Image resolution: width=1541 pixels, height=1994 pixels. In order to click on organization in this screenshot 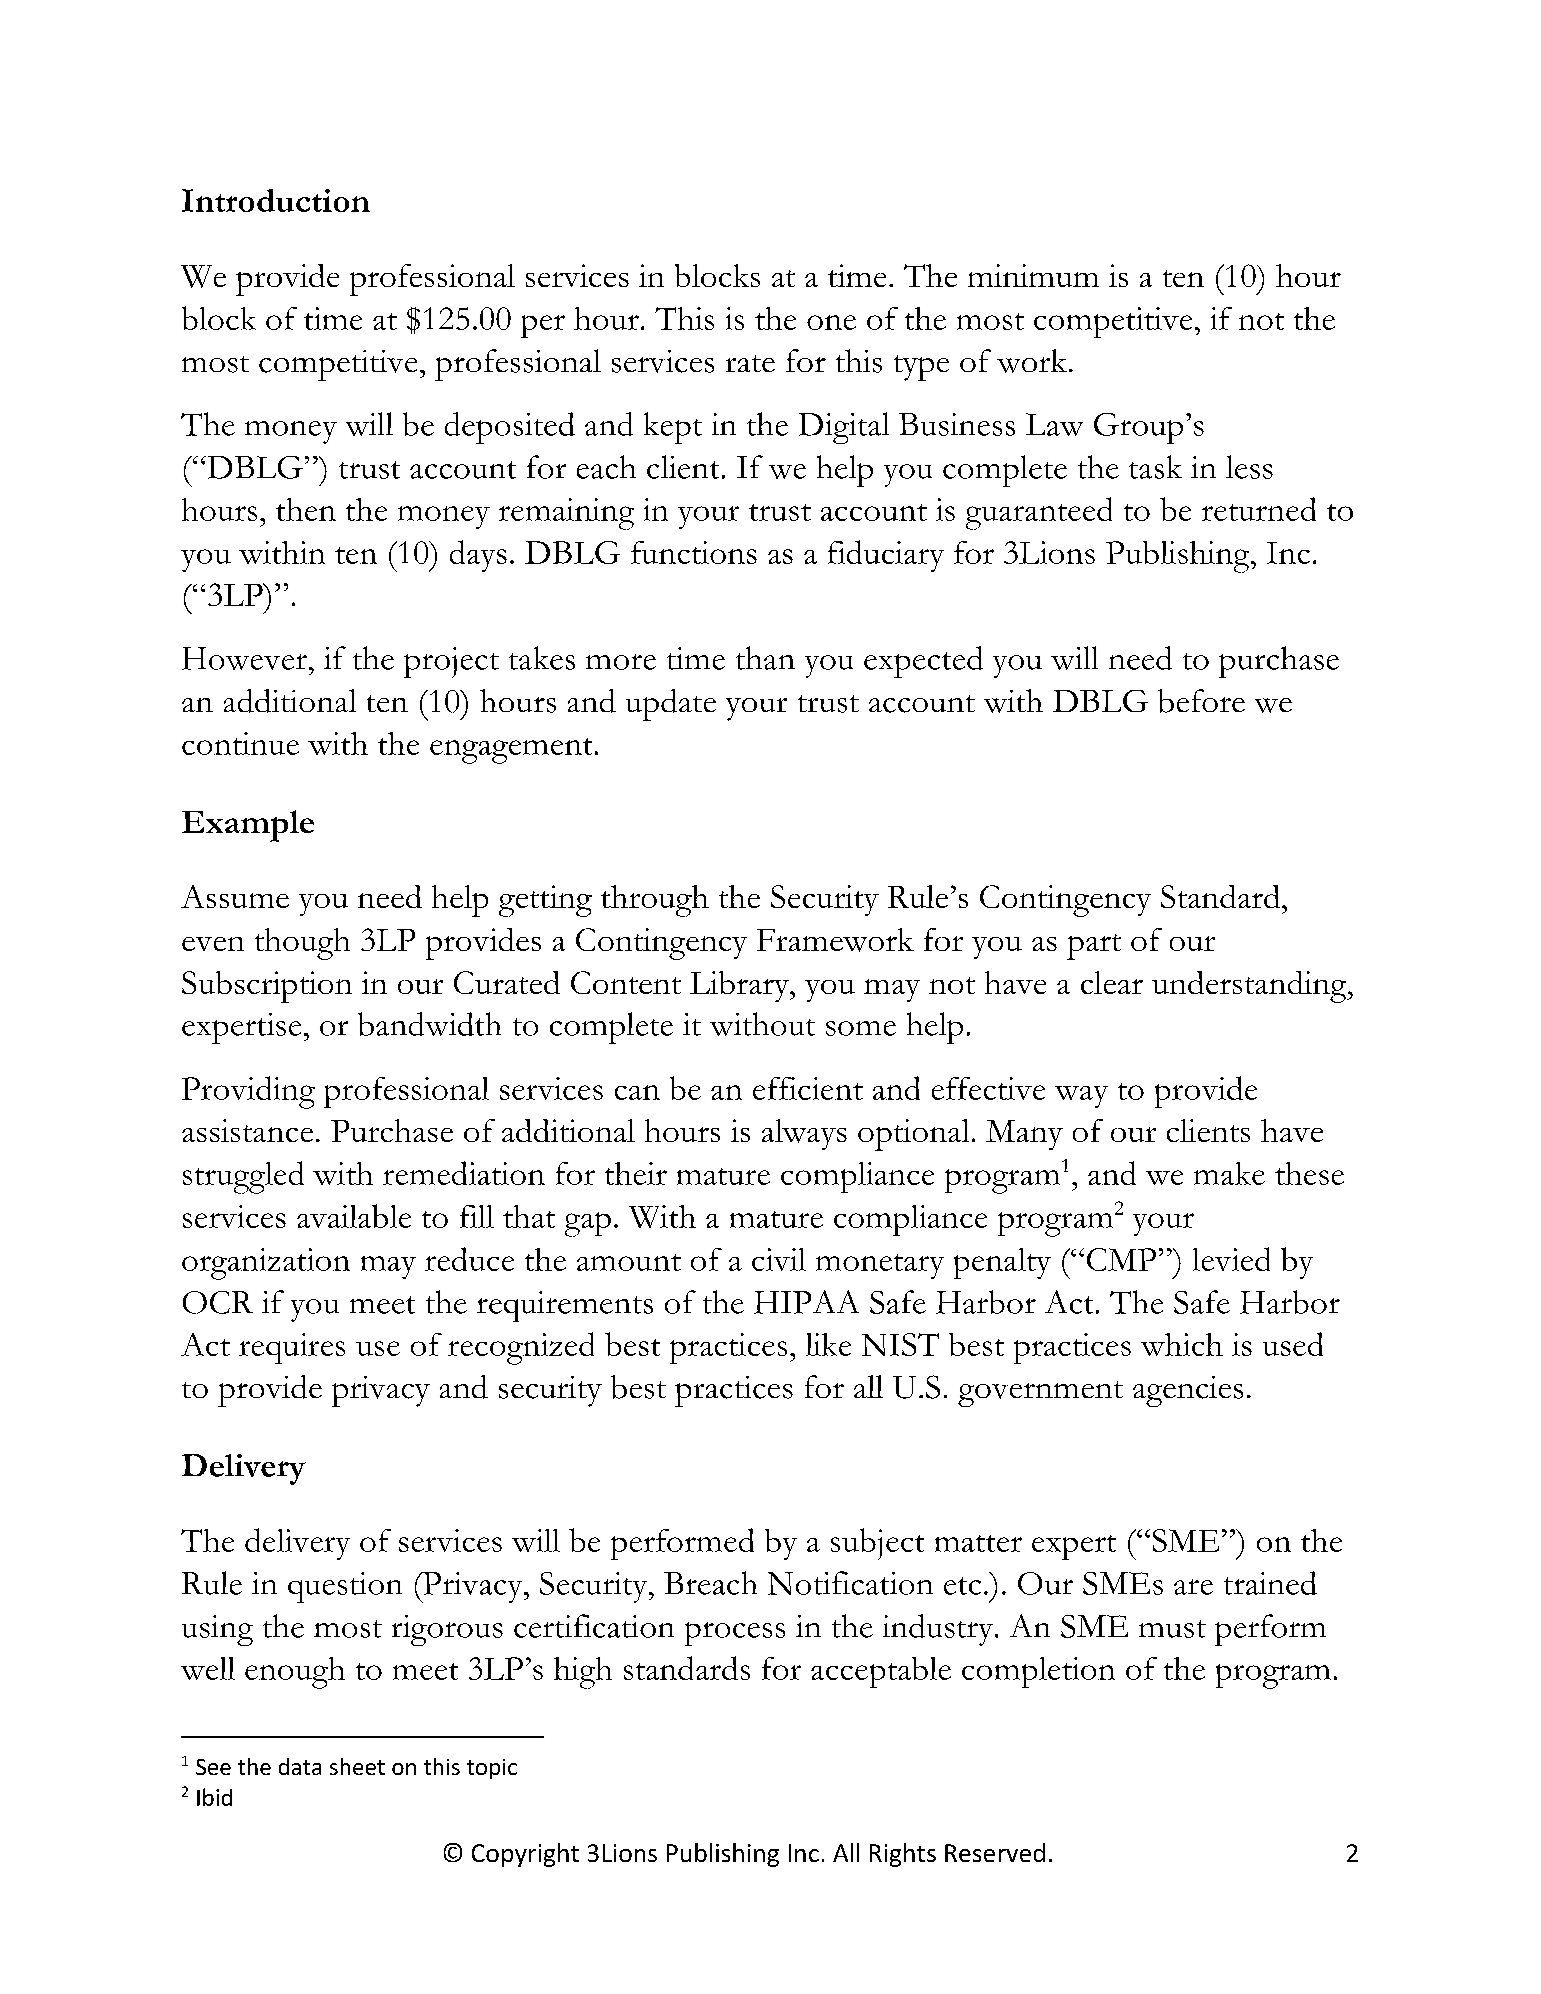, I will do `click(266, 1264)`.
